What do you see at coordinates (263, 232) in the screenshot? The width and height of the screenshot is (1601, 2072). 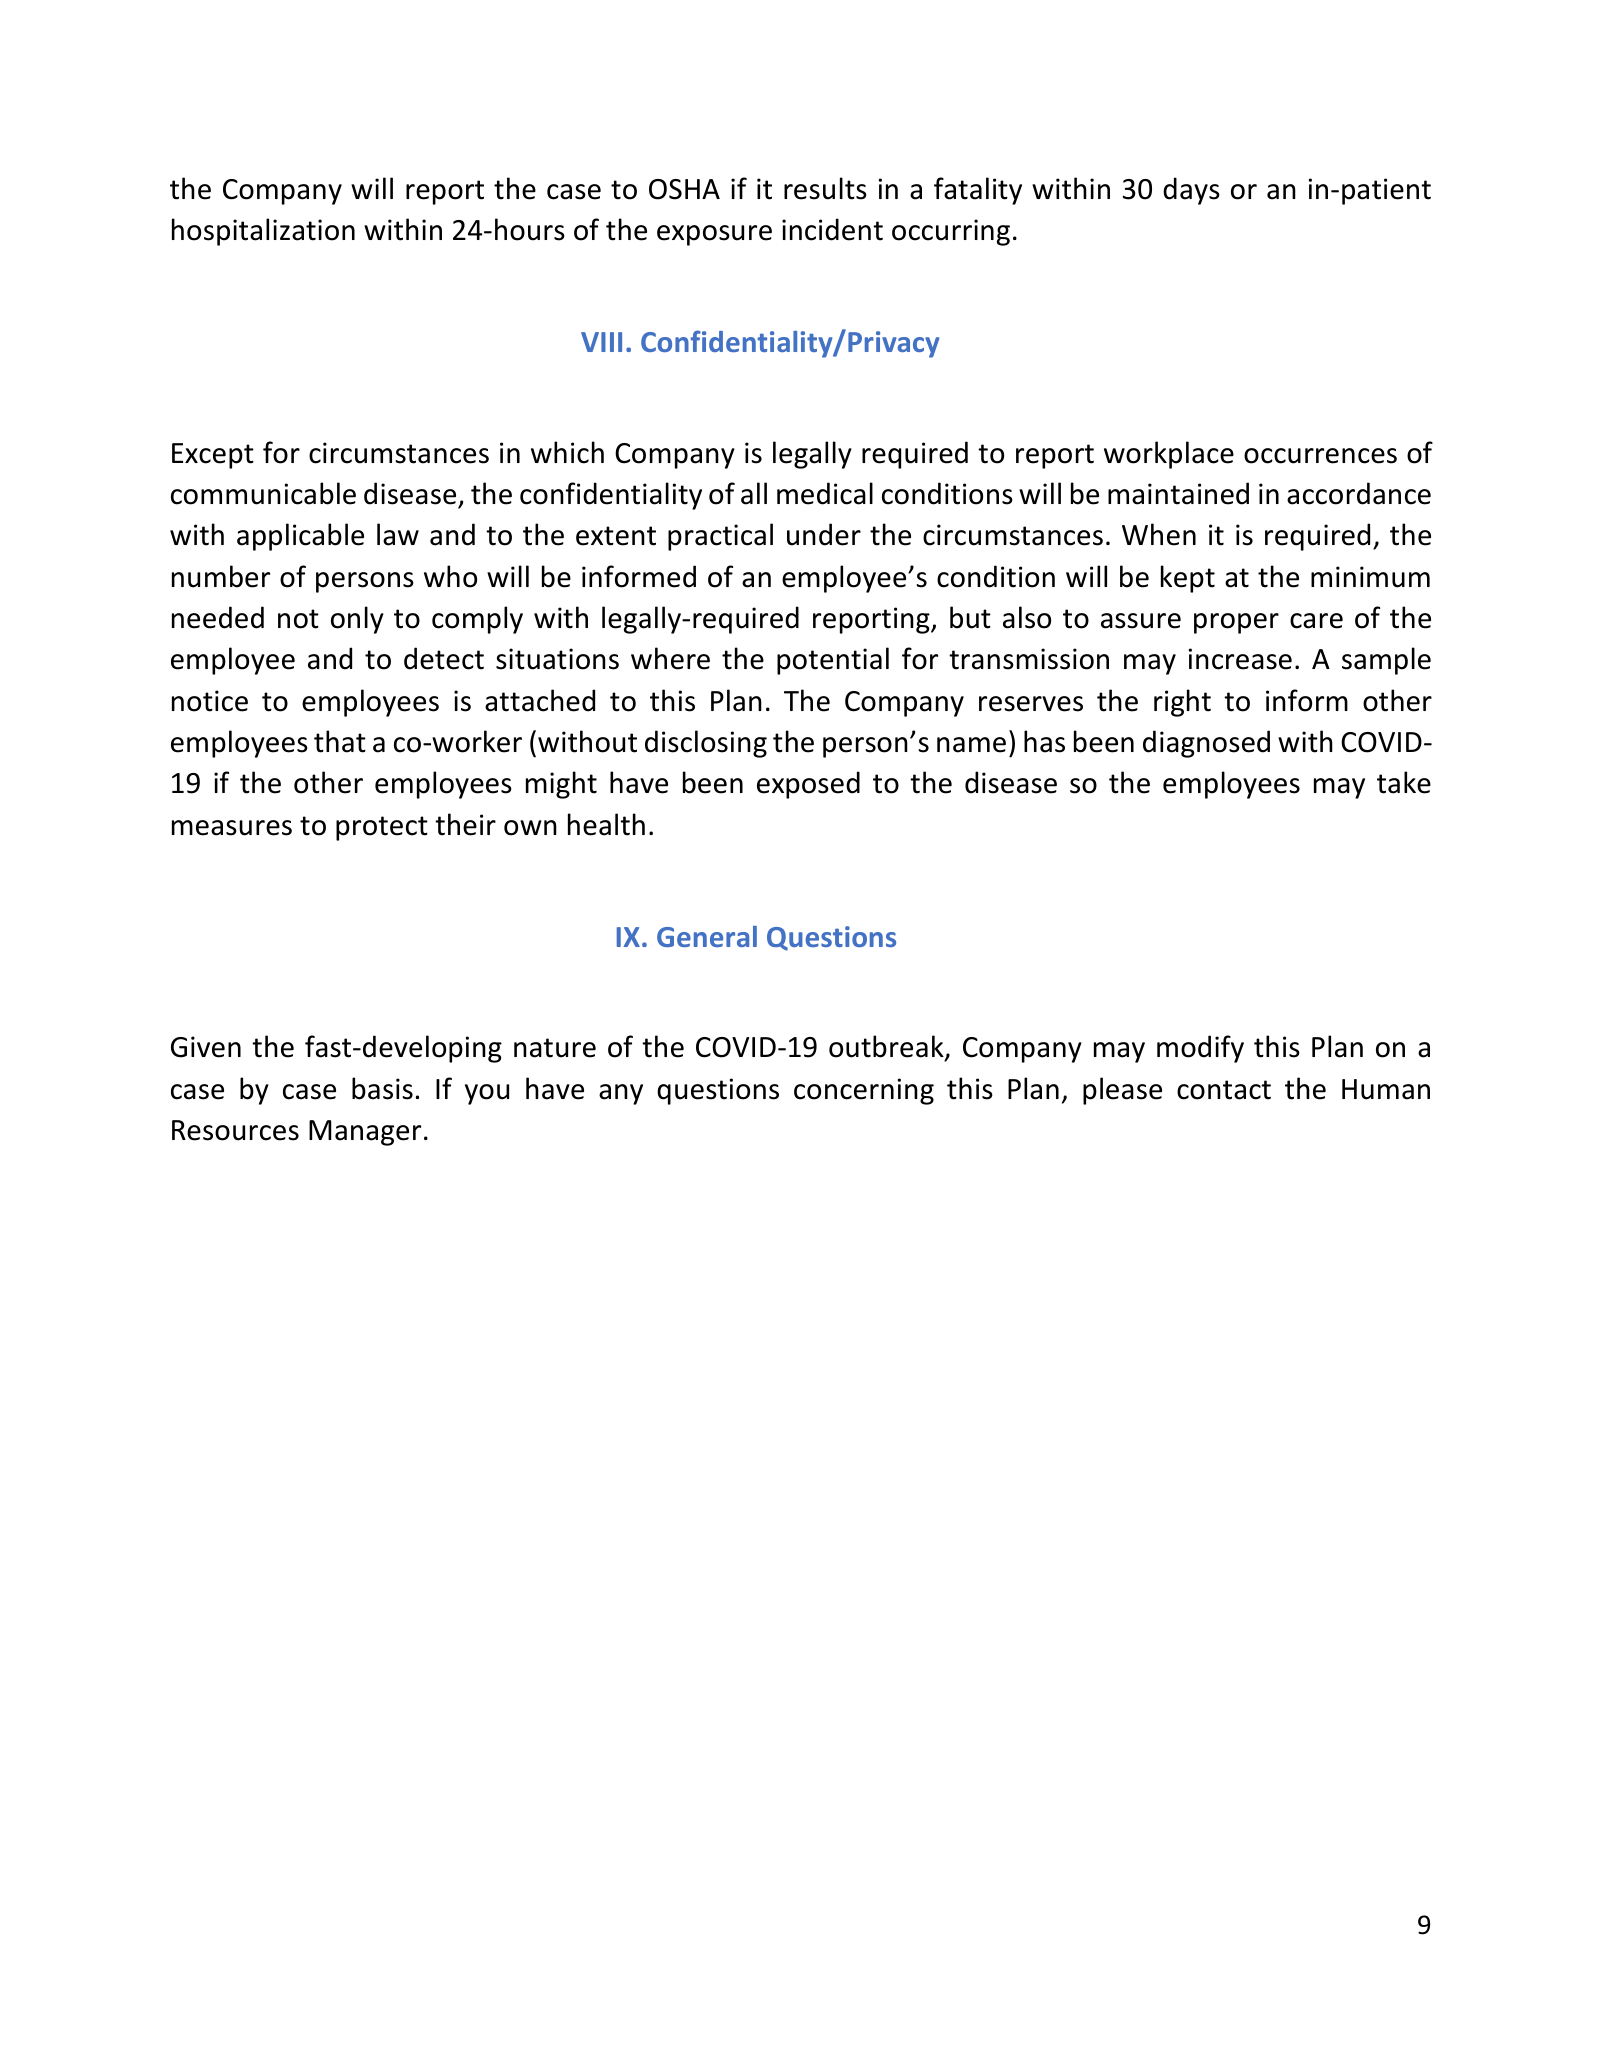 I see `hospitalization` at bounding box center [263, 232].
